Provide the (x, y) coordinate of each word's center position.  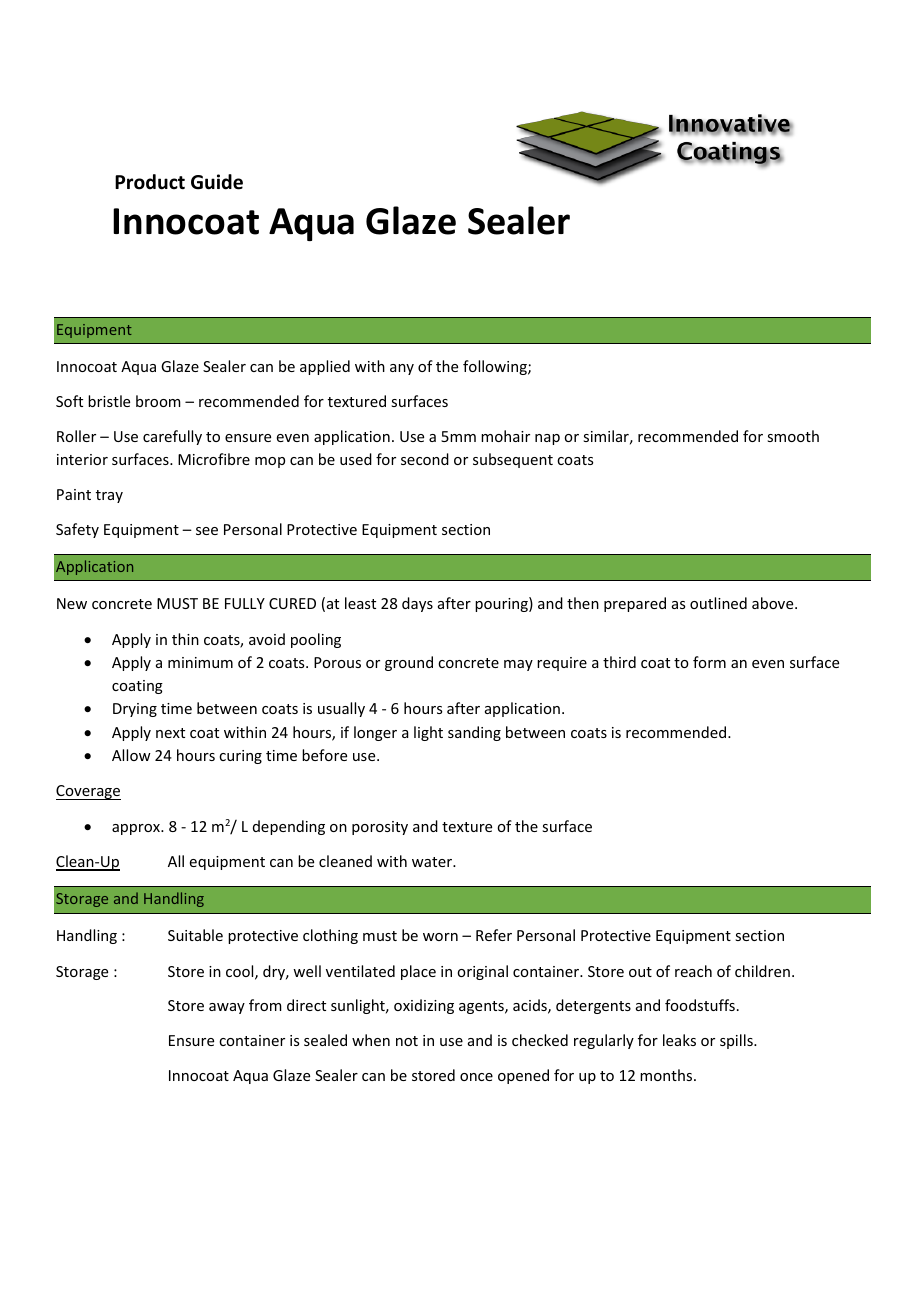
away (227, 1008)
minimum (200, 662)
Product (150, 182)
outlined (718, 603)
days (417, 604)
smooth (793, 436)
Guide (217, 182)
